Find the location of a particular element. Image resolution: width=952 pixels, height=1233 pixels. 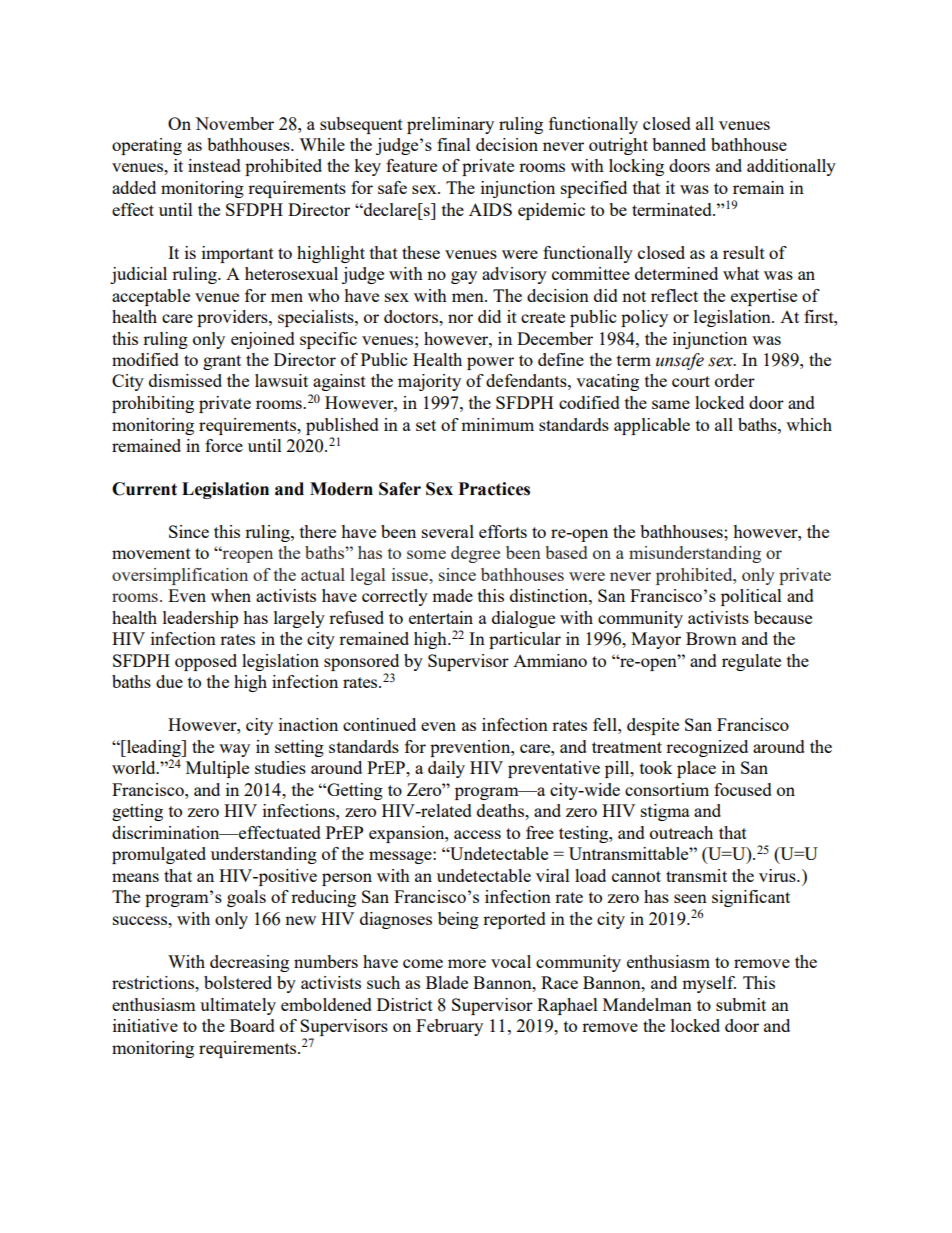

order is located at coordinates (735, 380).
